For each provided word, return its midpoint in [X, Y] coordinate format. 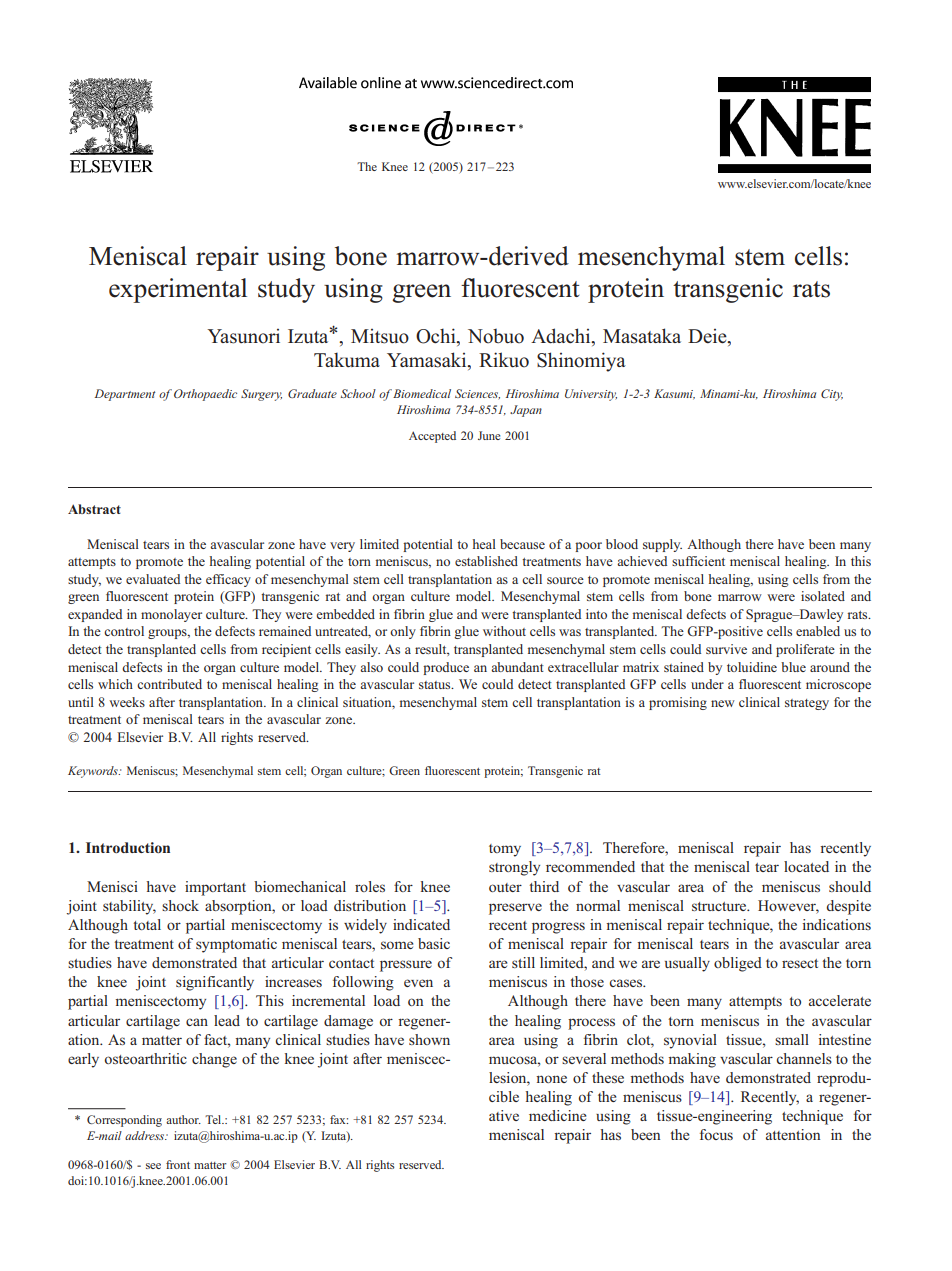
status [436, 685]
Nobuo [496, 336]
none [551, 1079]
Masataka [642, 336]
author [183, 1119]
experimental [178, 290]
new [723, 703]
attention [793, 1134]
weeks [127, 702]
